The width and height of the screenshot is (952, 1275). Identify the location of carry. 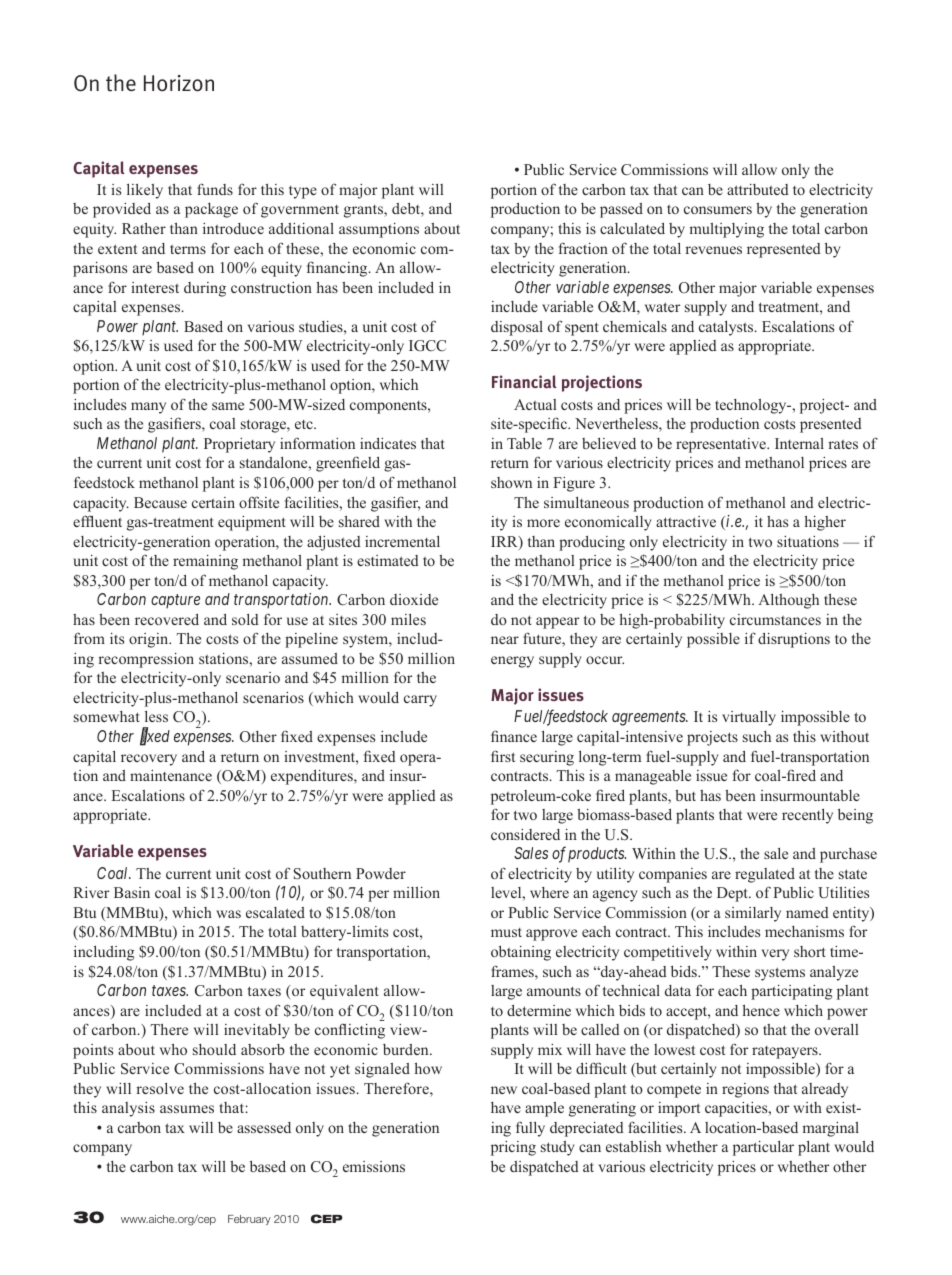
(420, 701).
